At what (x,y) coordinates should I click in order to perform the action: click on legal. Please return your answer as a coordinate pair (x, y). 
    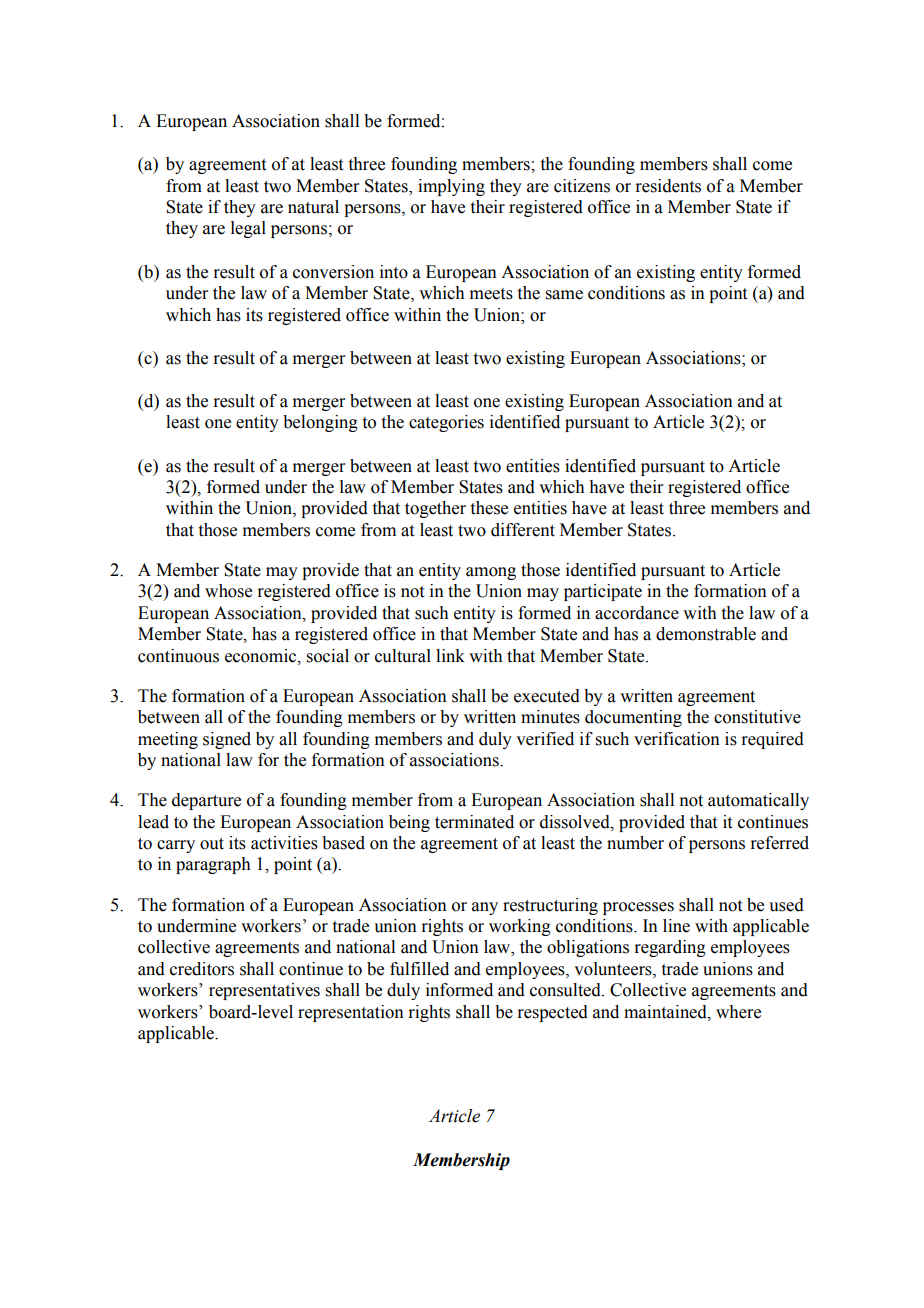
    Looking at the image, I should click on (248, 229).
